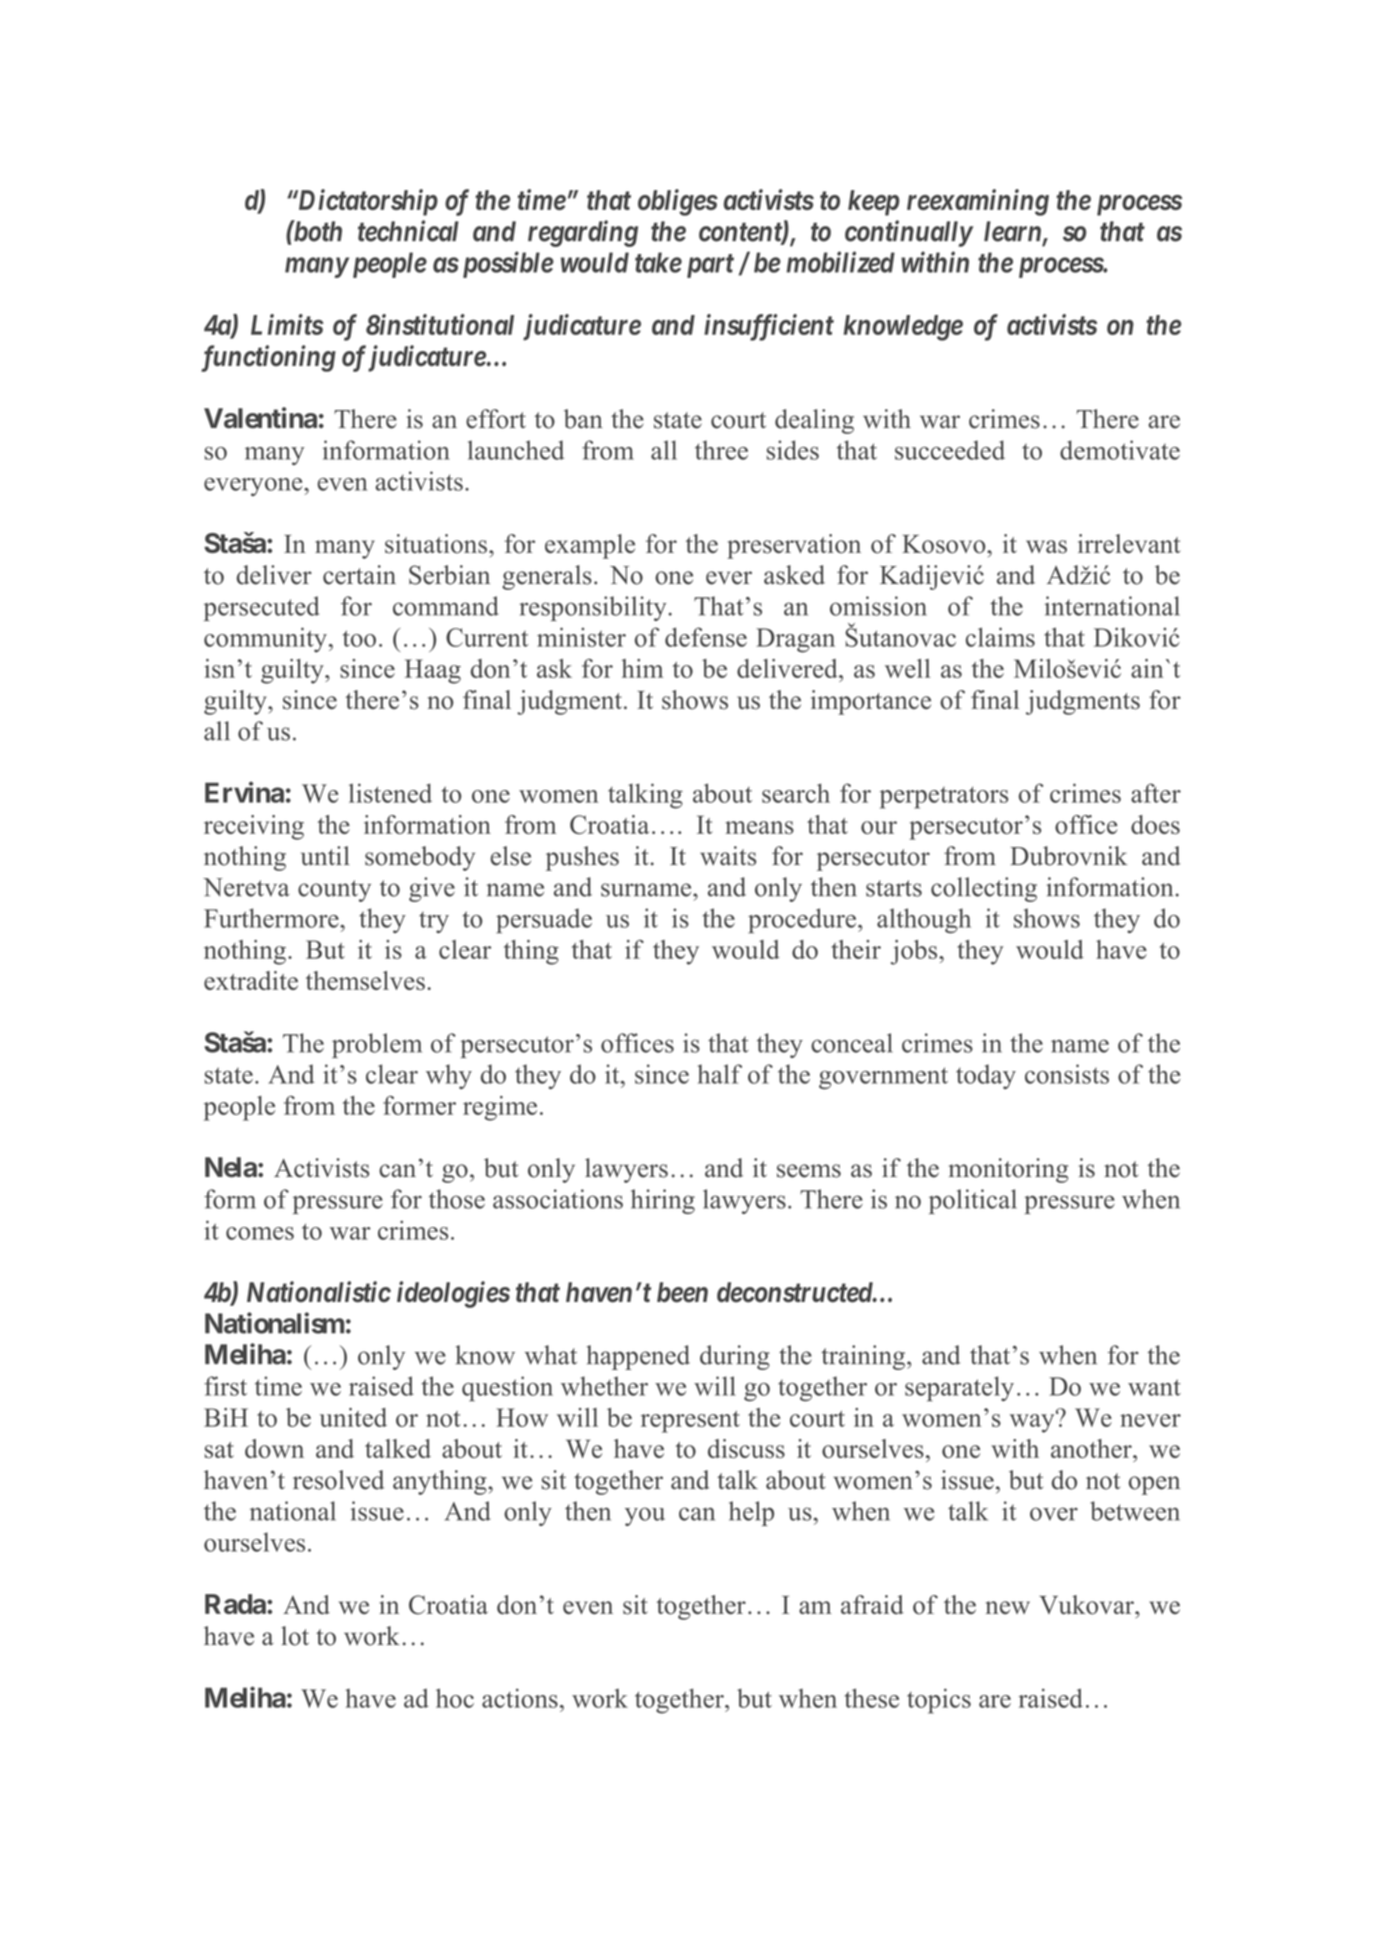  Describe the element at coordinates (1012, 231) in the screenshot. I see `learn` at that location.
